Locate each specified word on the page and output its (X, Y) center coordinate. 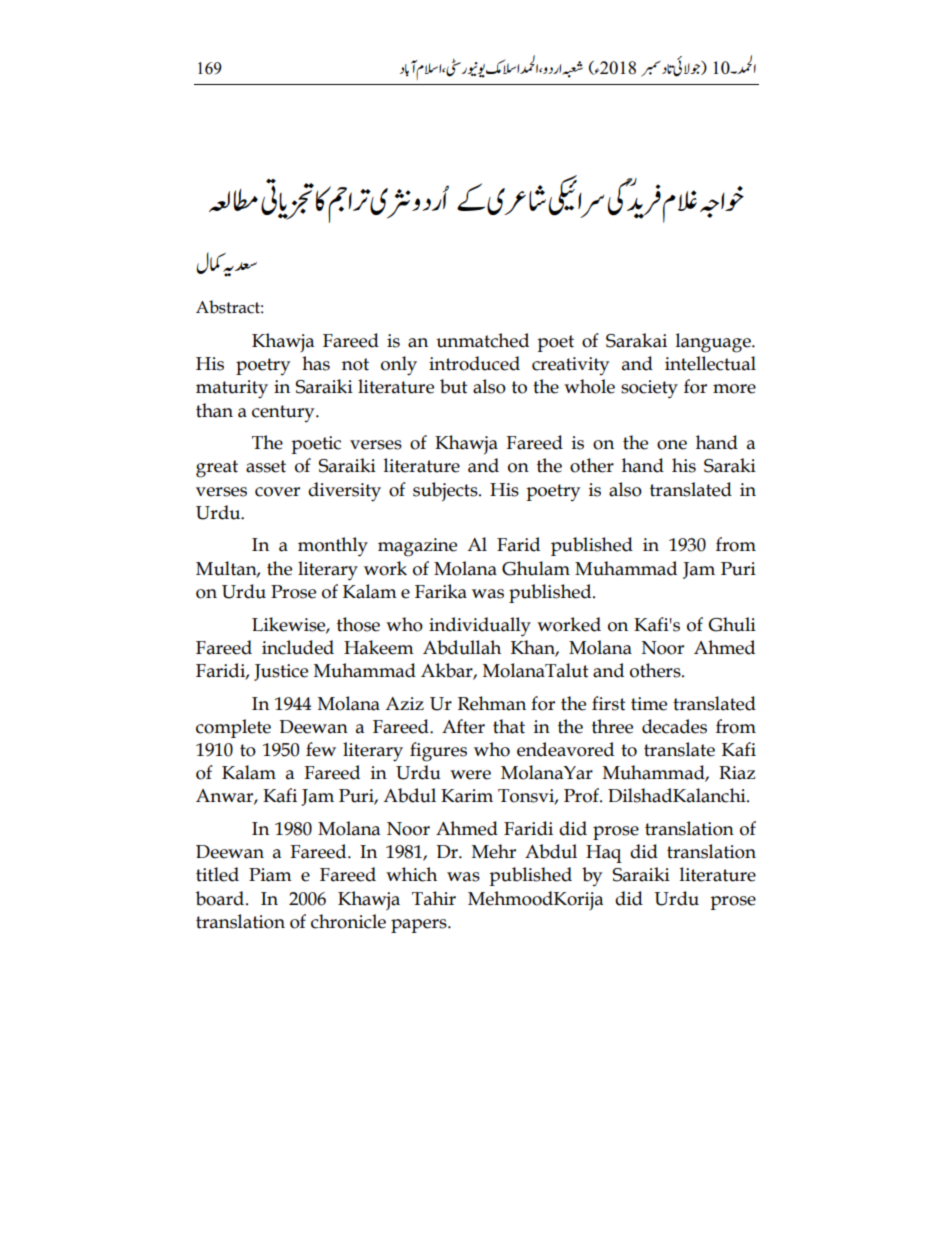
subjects (446, 491)
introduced (474, 363)
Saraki (730, 465)
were (470, 775)
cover (277, 492)
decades (674, 726)
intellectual (710, 363)
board (221, 898)
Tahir (434, 898)
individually (480, 627)
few (321, 749)
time (649, 704)
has (316, 363)
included (298, 647)
